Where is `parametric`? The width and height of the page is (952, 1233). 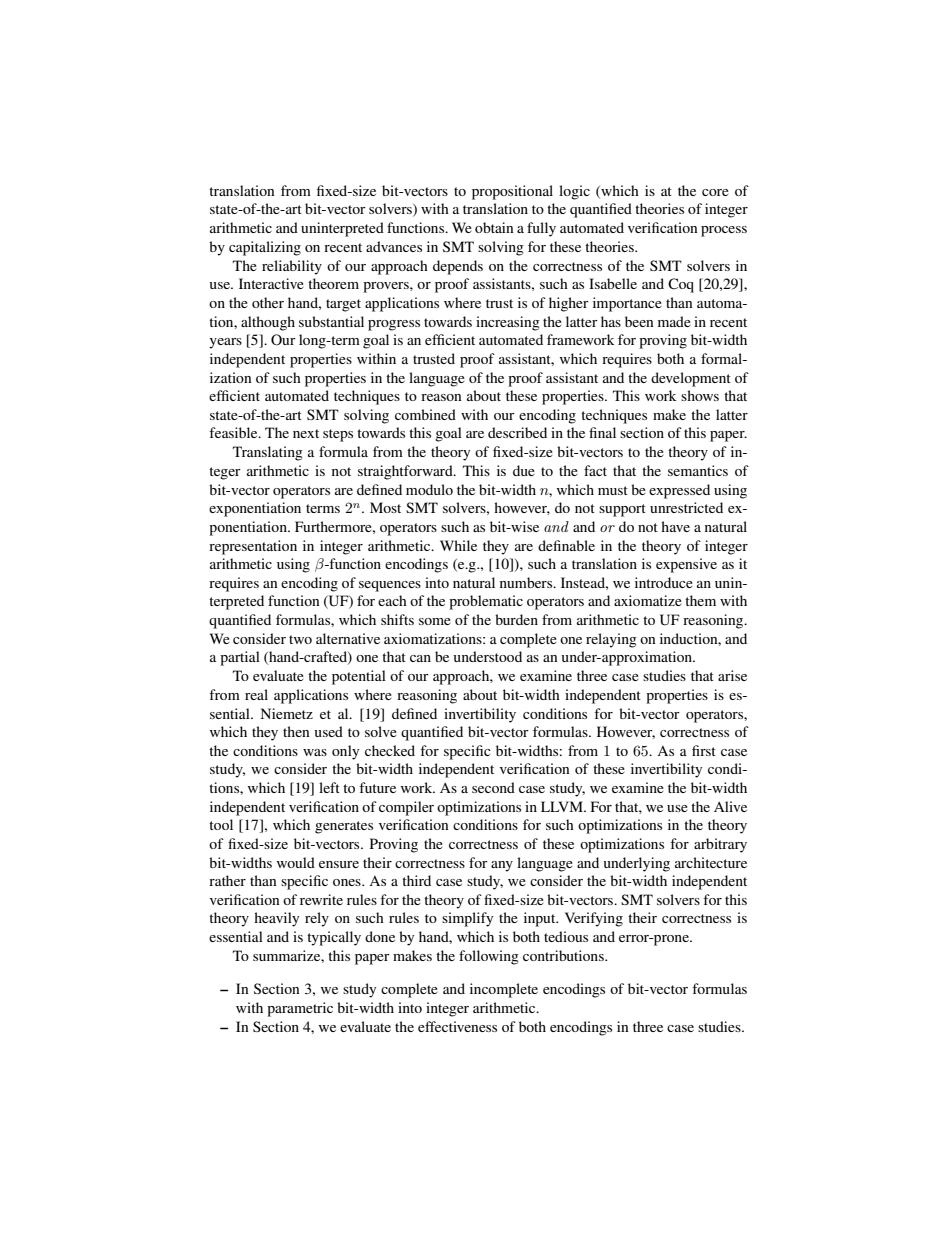 parametric is located at coordinates (300, 1009).
